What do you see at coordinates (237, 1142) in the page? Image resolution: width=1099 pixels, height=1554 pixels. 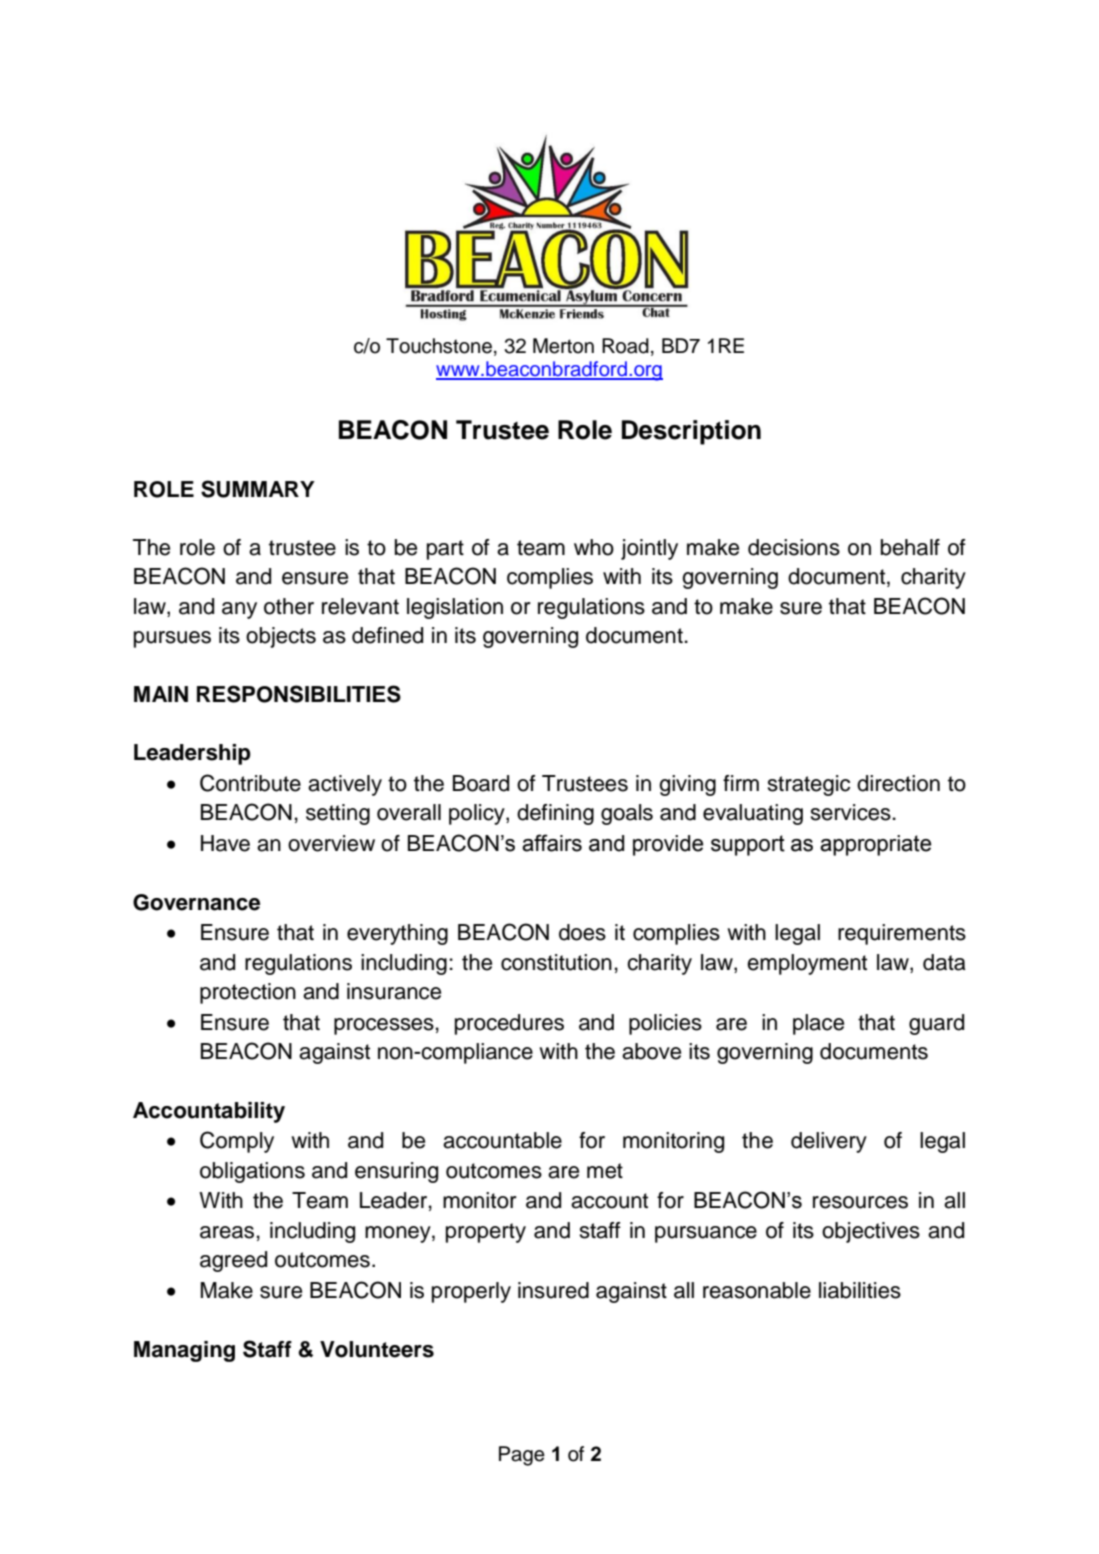 I see `Comply` at bounding box center [237, 1142].
